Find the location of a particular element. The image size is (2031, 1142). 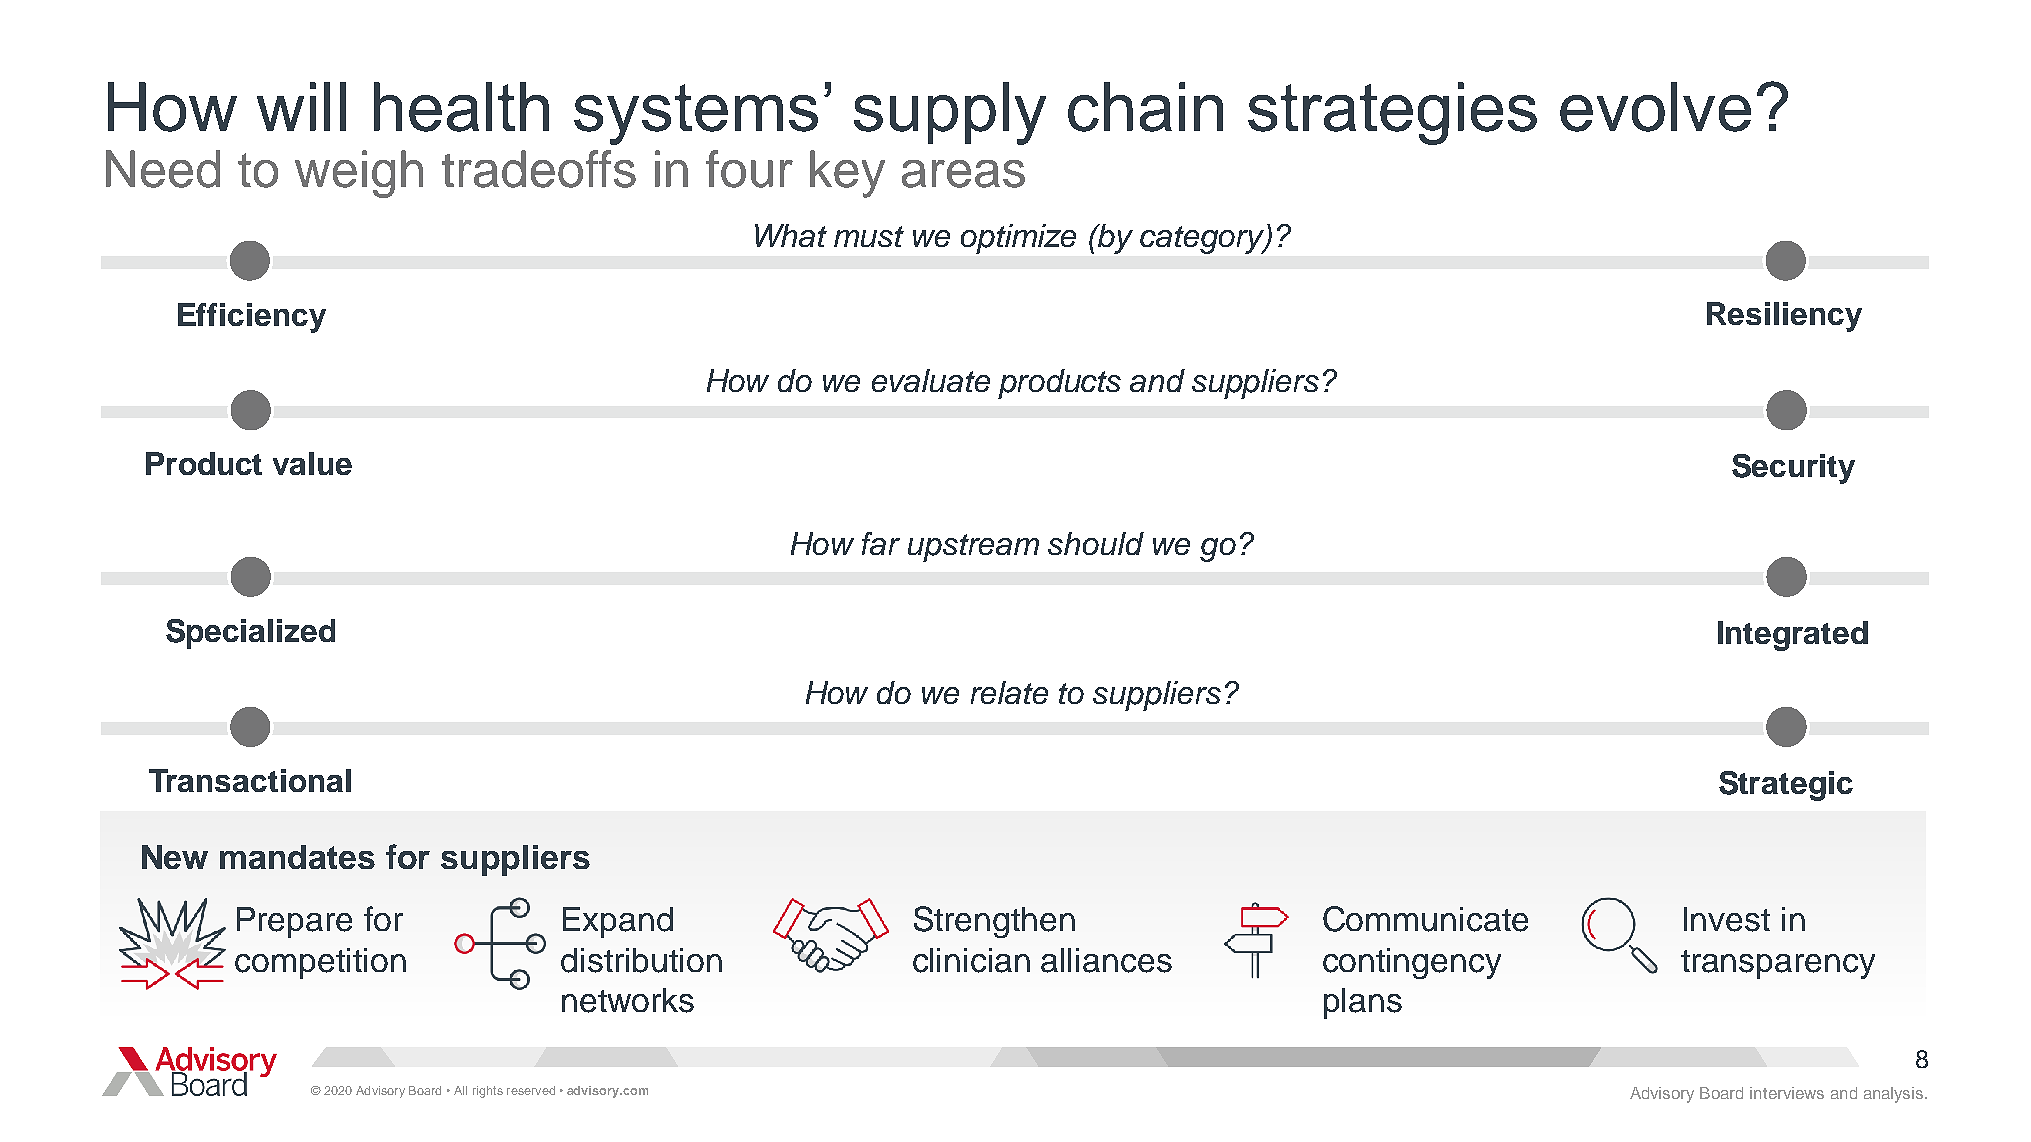

supply is located at coordinates (950, 113).
